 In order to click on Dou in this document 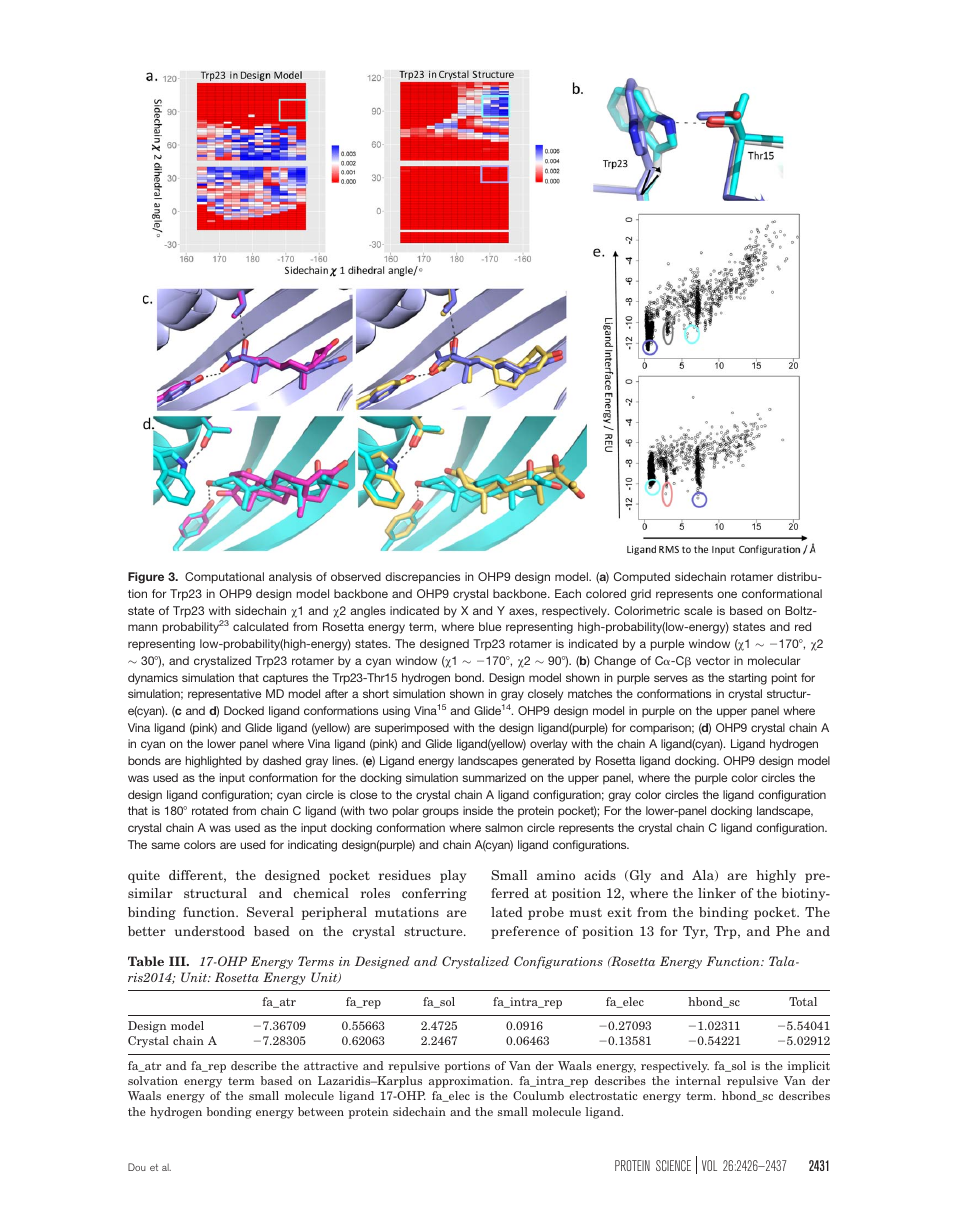, I will do `click(137, 1167)`.
